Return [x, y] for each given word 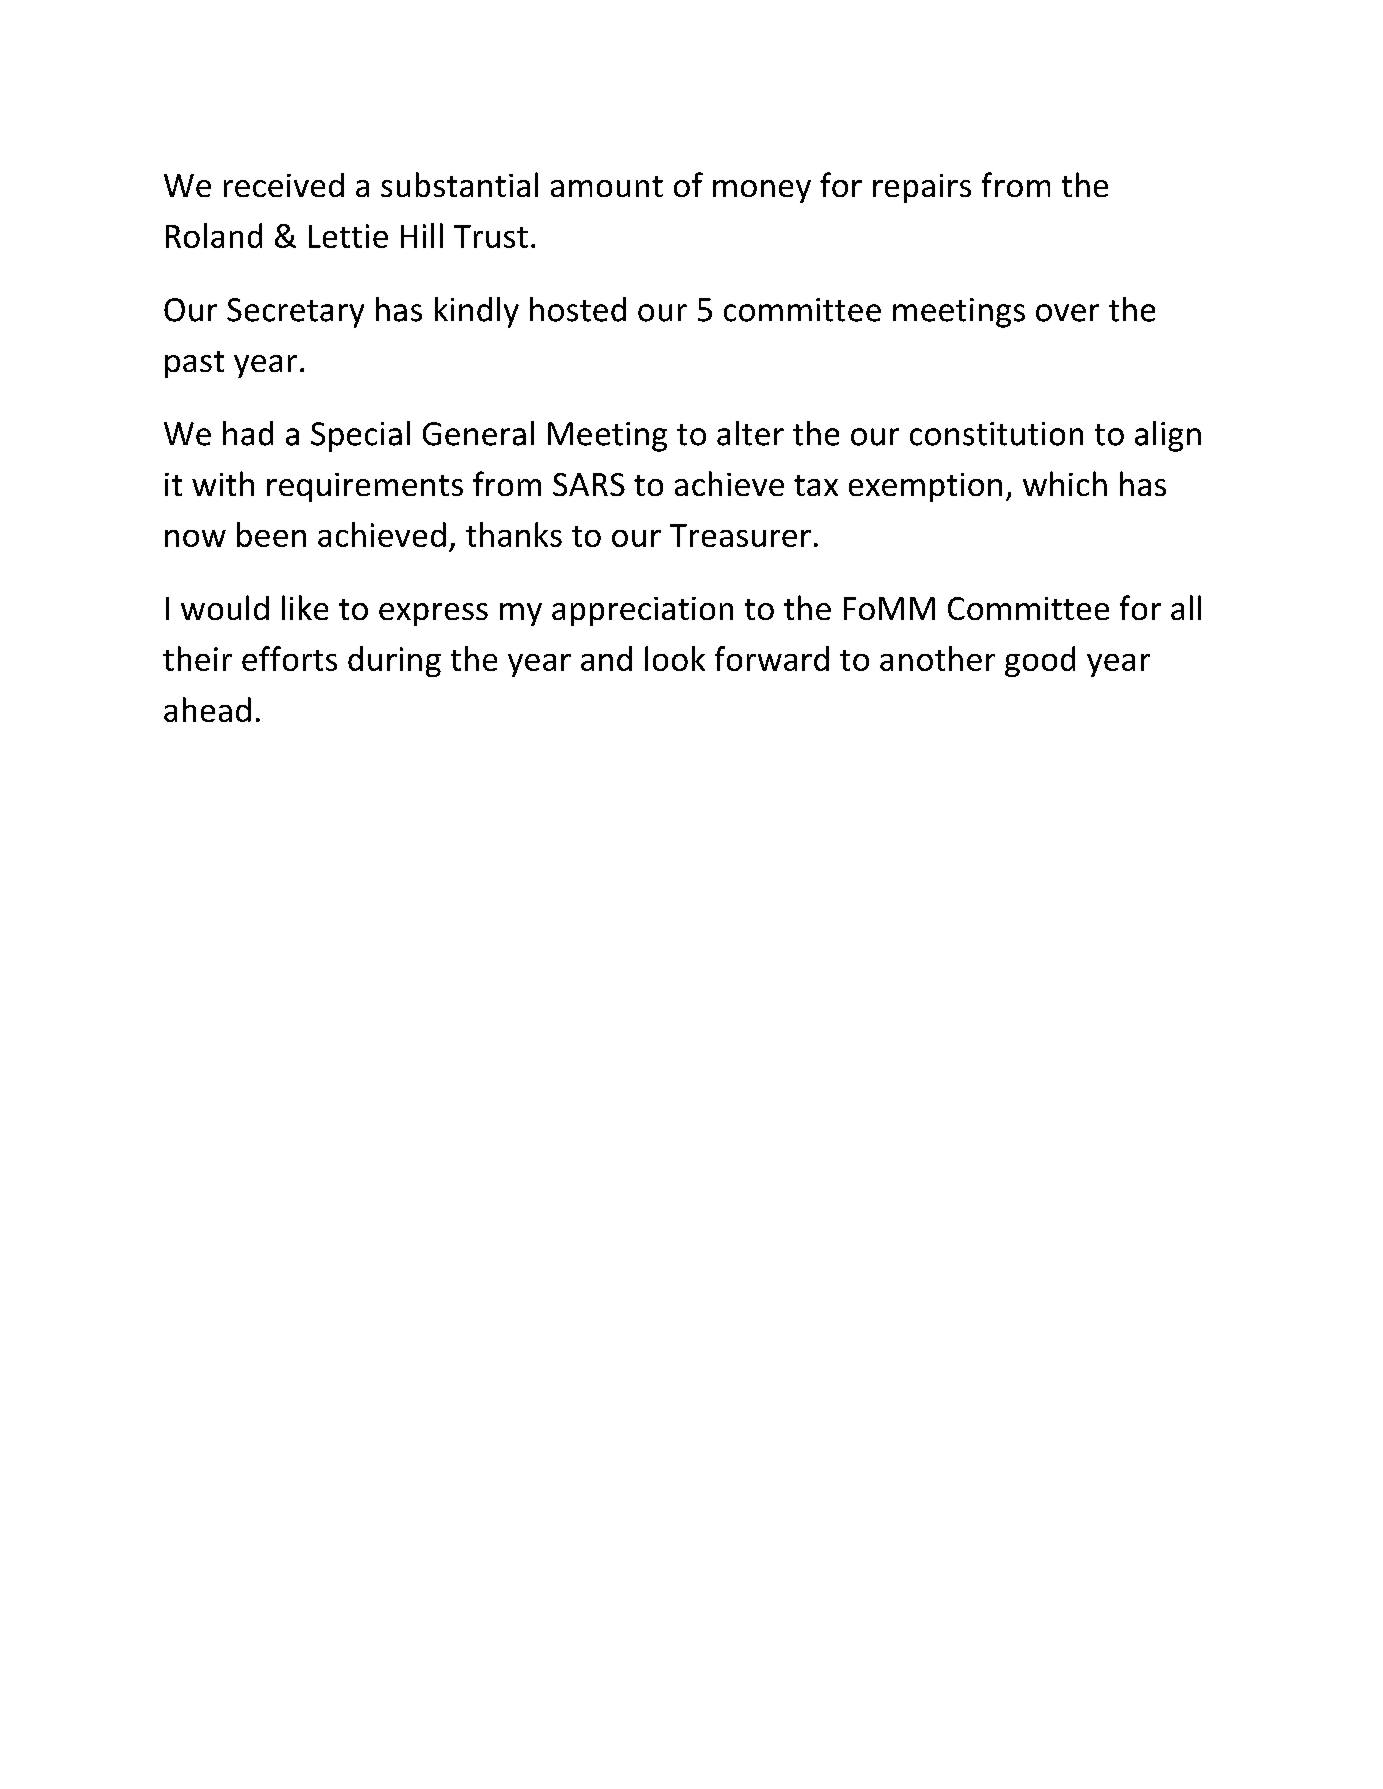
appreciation [642, 611]
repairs [922, 188]
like [305, 607]
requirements [365, 487]
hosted [578, 309]
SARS [589, 484]
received [284, 185]
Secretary [295, 313]
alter [750, 433]
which [1065, 483]
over [1067, 313]
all [1186, 607]
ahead [207, 709]
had [248, 433]
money [762, 191]
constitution [996, 434]
